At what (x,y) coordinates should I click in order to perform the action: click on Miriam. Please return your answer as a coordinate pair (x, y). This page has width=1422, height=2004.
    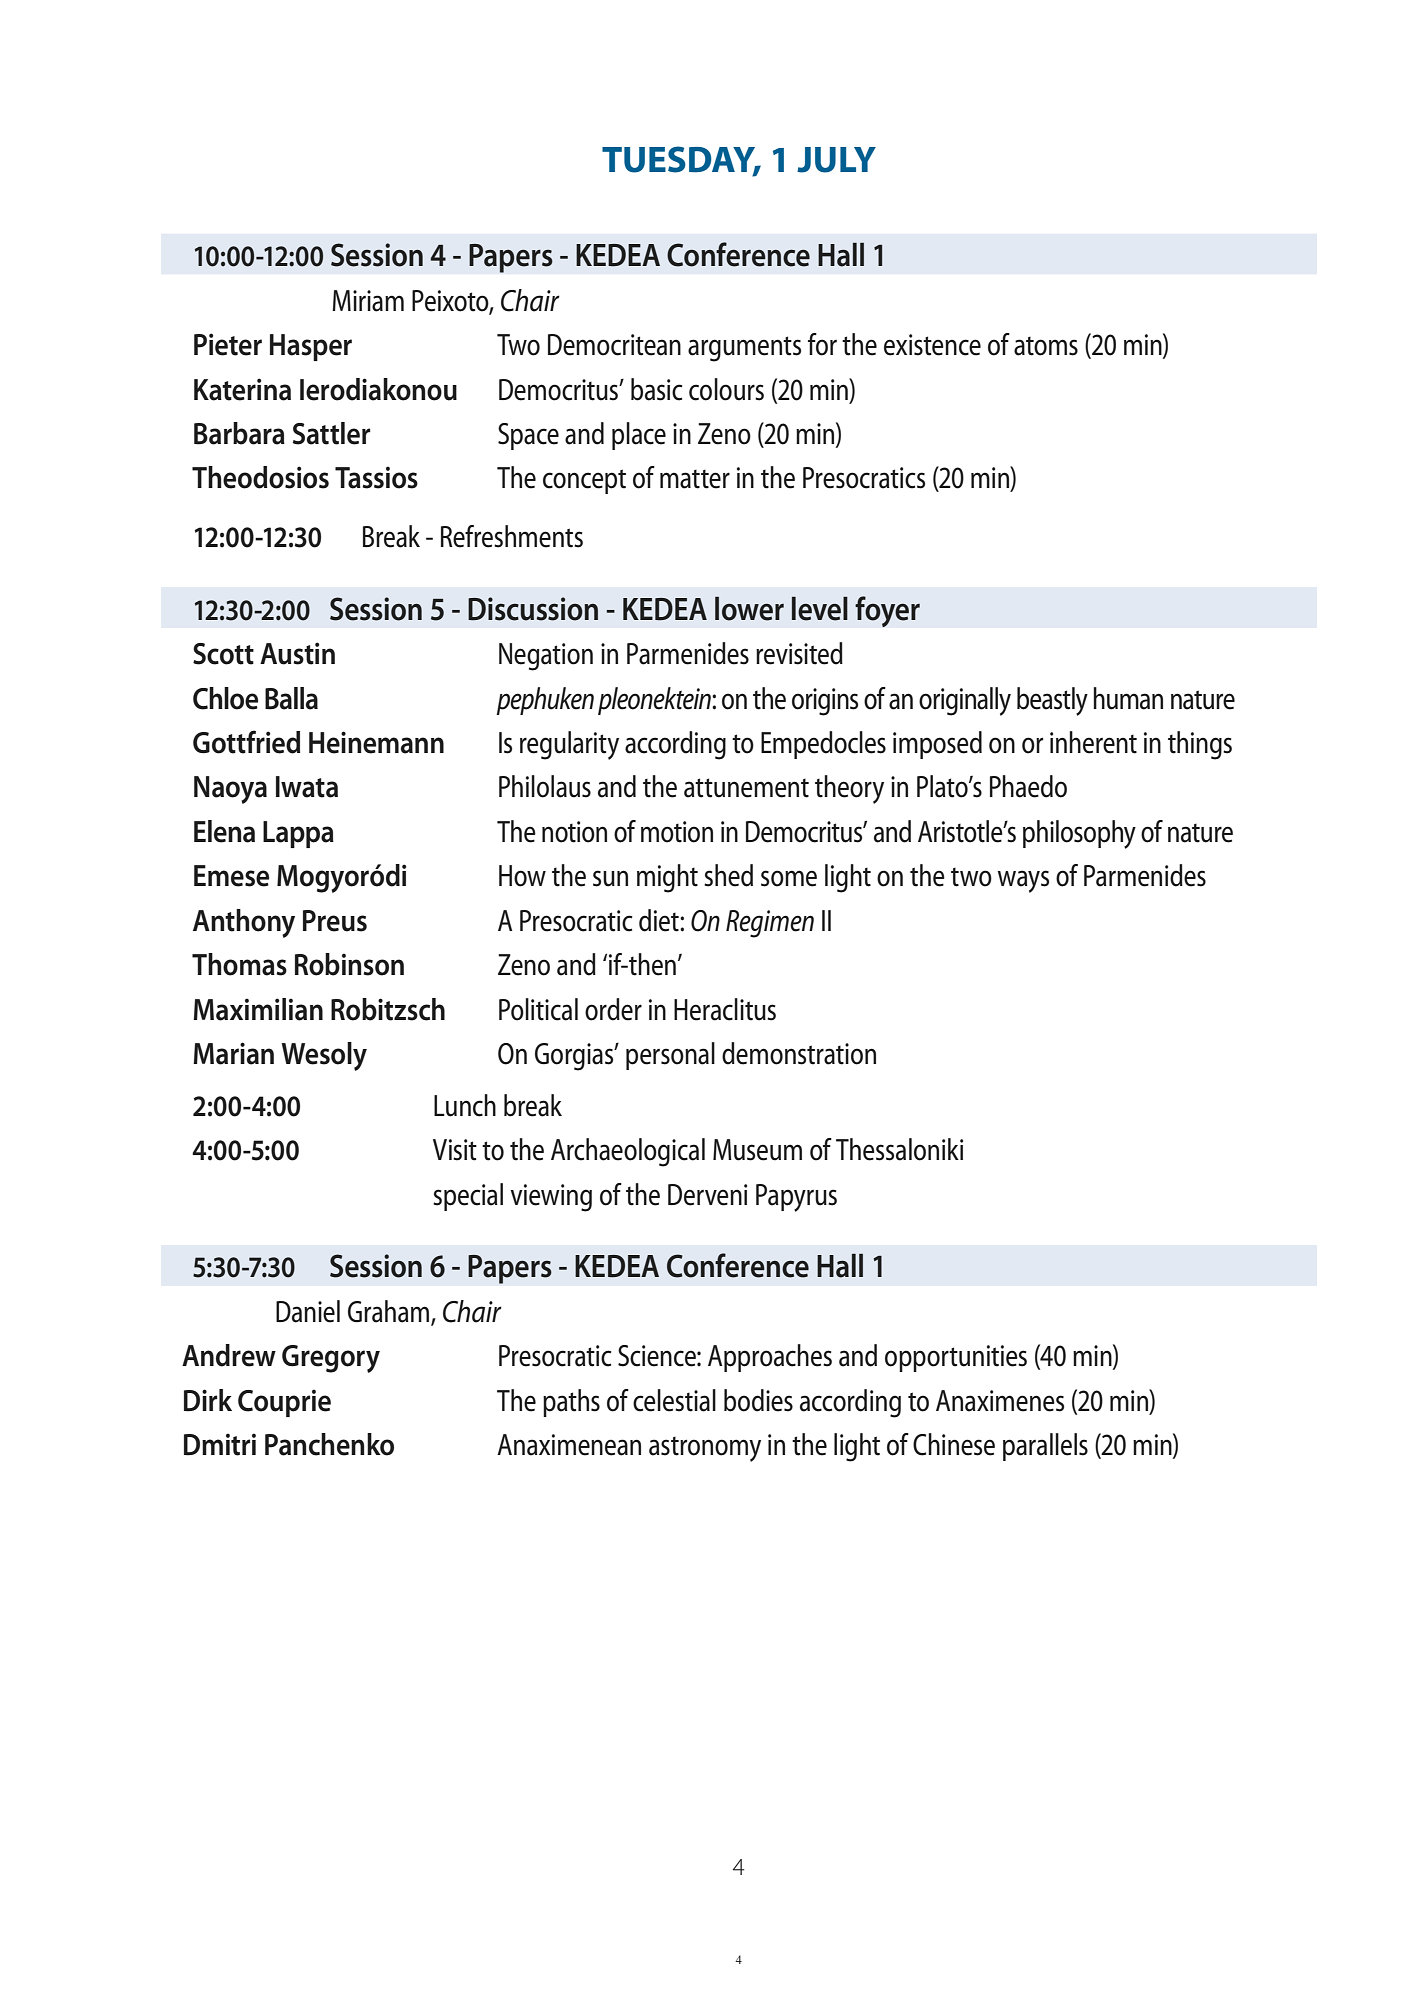
    Looking at the image, I should click on (368, 301).
